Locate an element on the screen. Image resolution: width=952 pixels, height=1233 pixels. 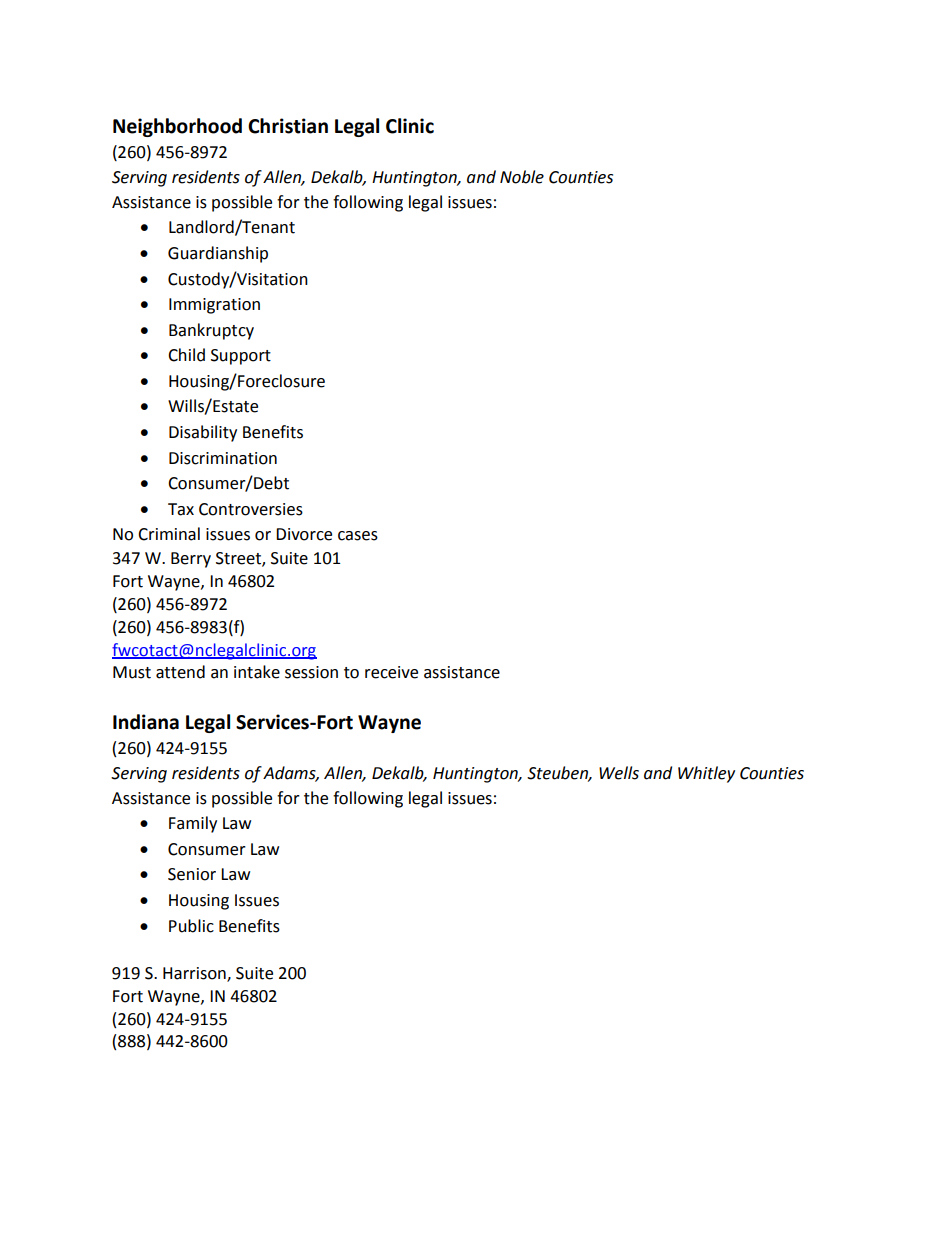
Indiana is located at coordinates (146, 722).
